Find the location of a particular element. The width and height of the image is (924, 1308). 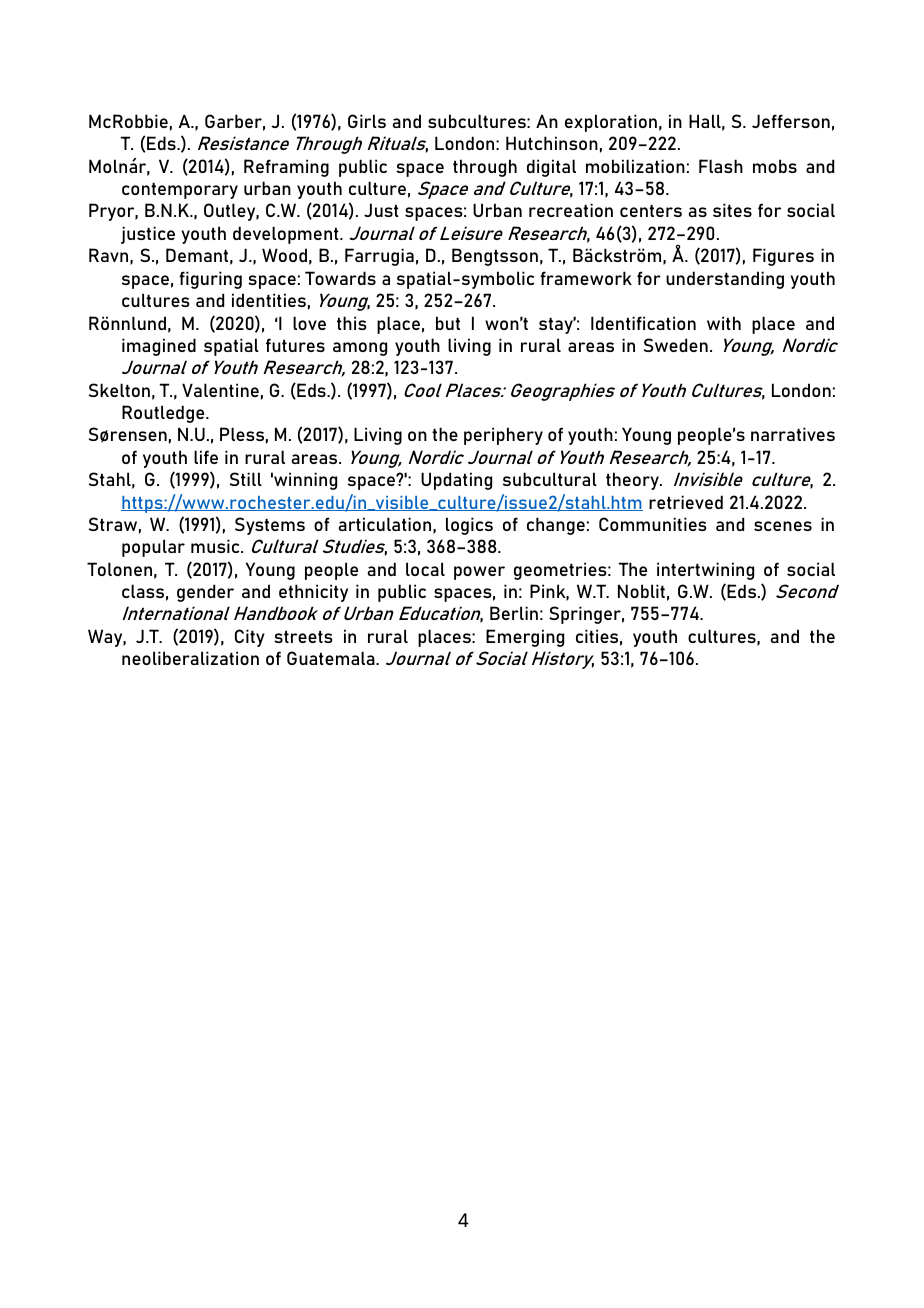

development is located at coordinates (287, 235).
